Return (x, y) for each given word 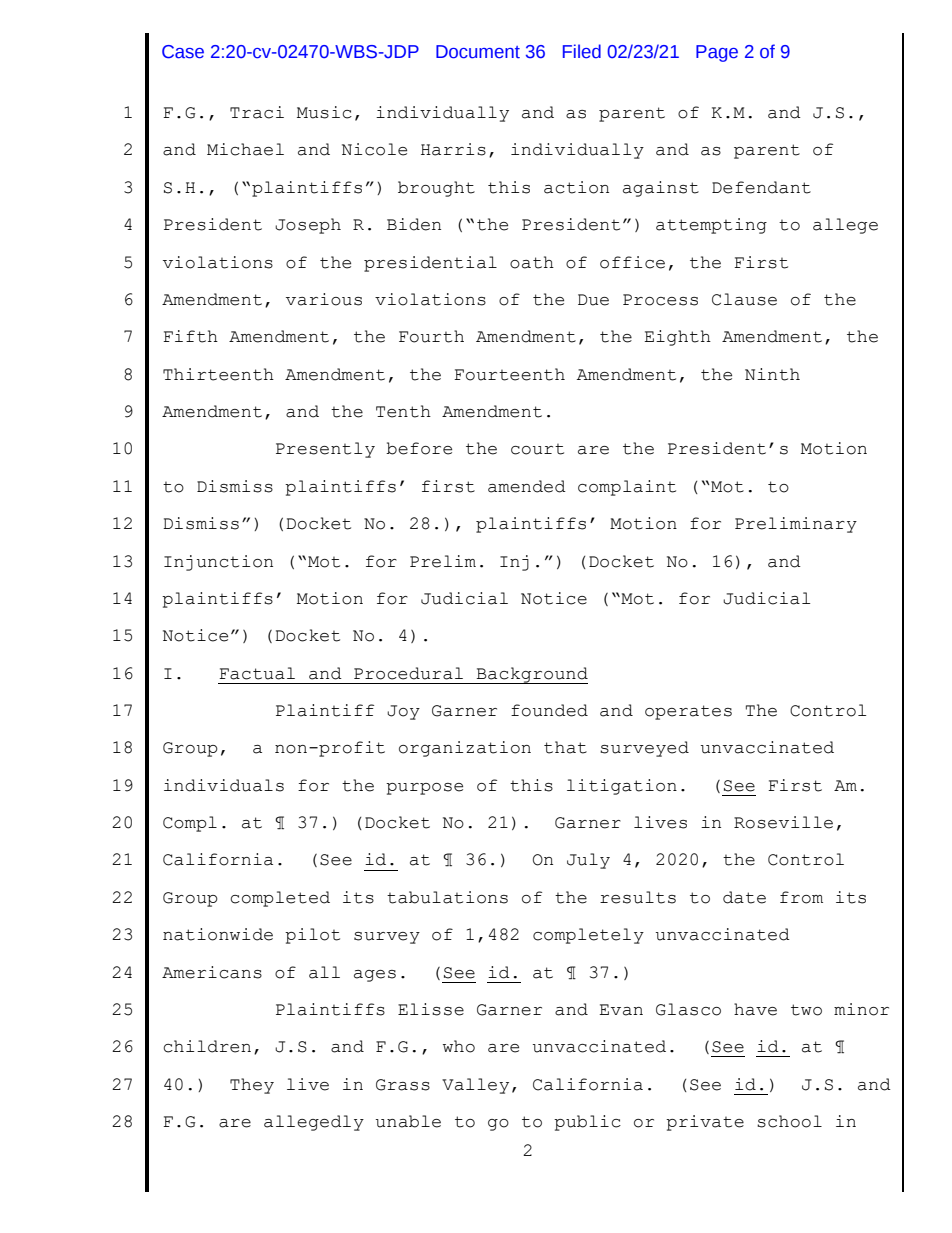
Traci (257, 112)
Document (478, 52)
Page (717, 53)
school (789, 1121)
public (587, 1123)
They (252, 1086)
